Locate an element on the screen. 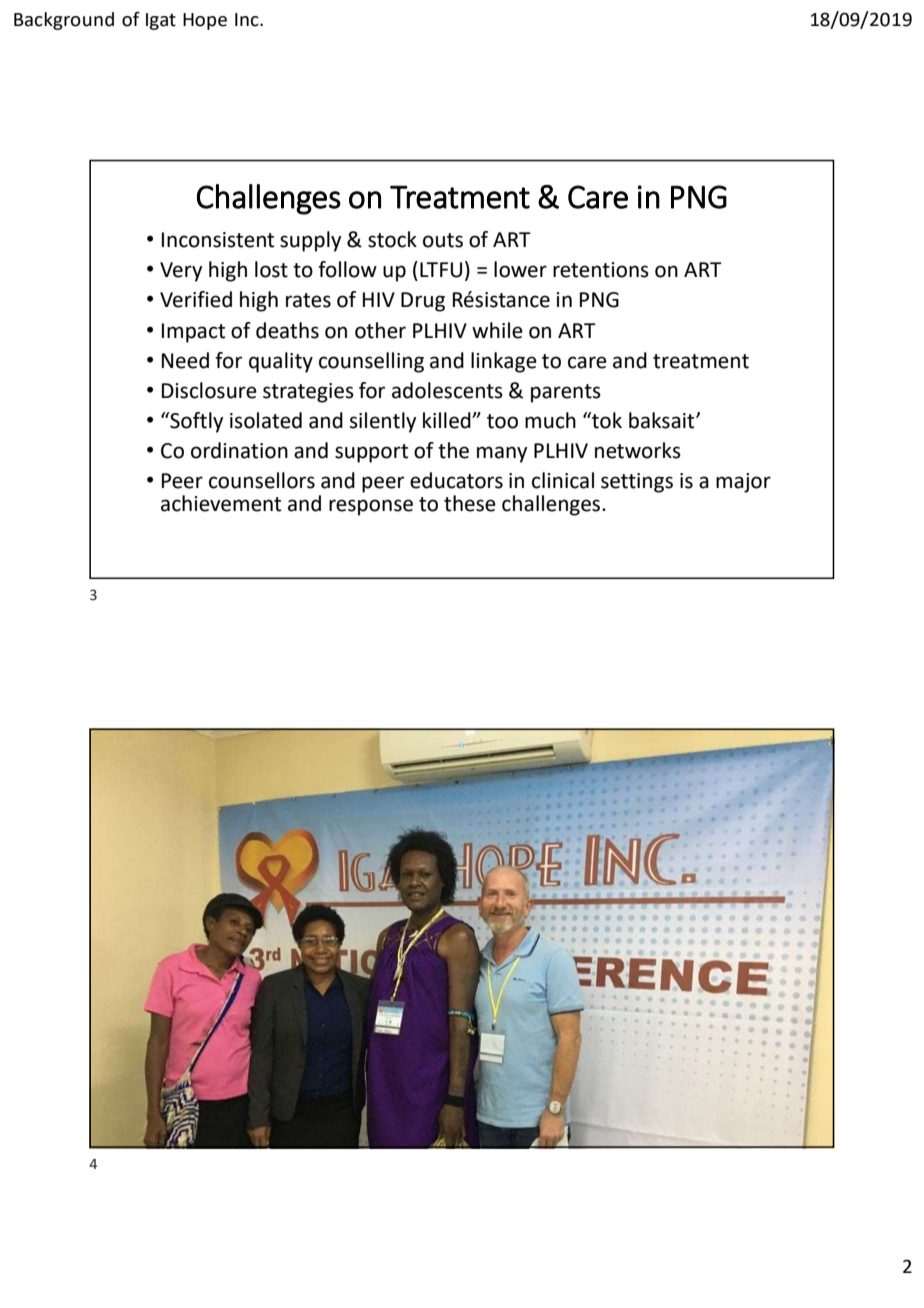 The width and height of the screenshot is (924, 1308). retentions is located at coordinates (601, 270).
